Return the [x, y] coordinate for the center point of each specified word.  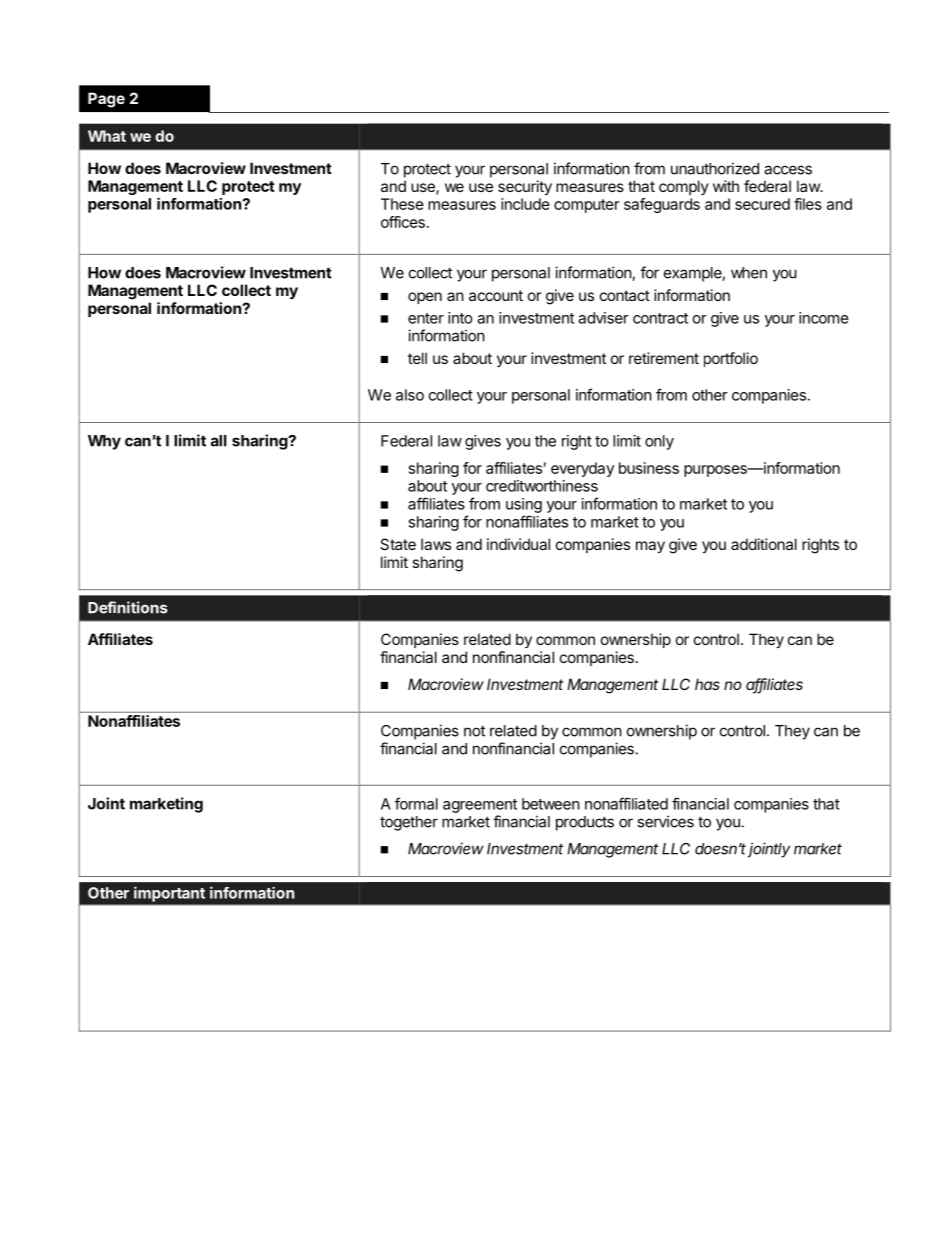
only [659, 442]
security [525, 187]
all [219, 441]
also [410, 395]
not [474, 731]
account [496, 295]
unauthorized [715, 168]
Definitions [128, 607]
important [169, 894]
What [107, 136]
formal [416, 803]
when [749, 273]
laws [436, 544]
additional [764, 544]
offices [403, 222]
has [707, 684]
